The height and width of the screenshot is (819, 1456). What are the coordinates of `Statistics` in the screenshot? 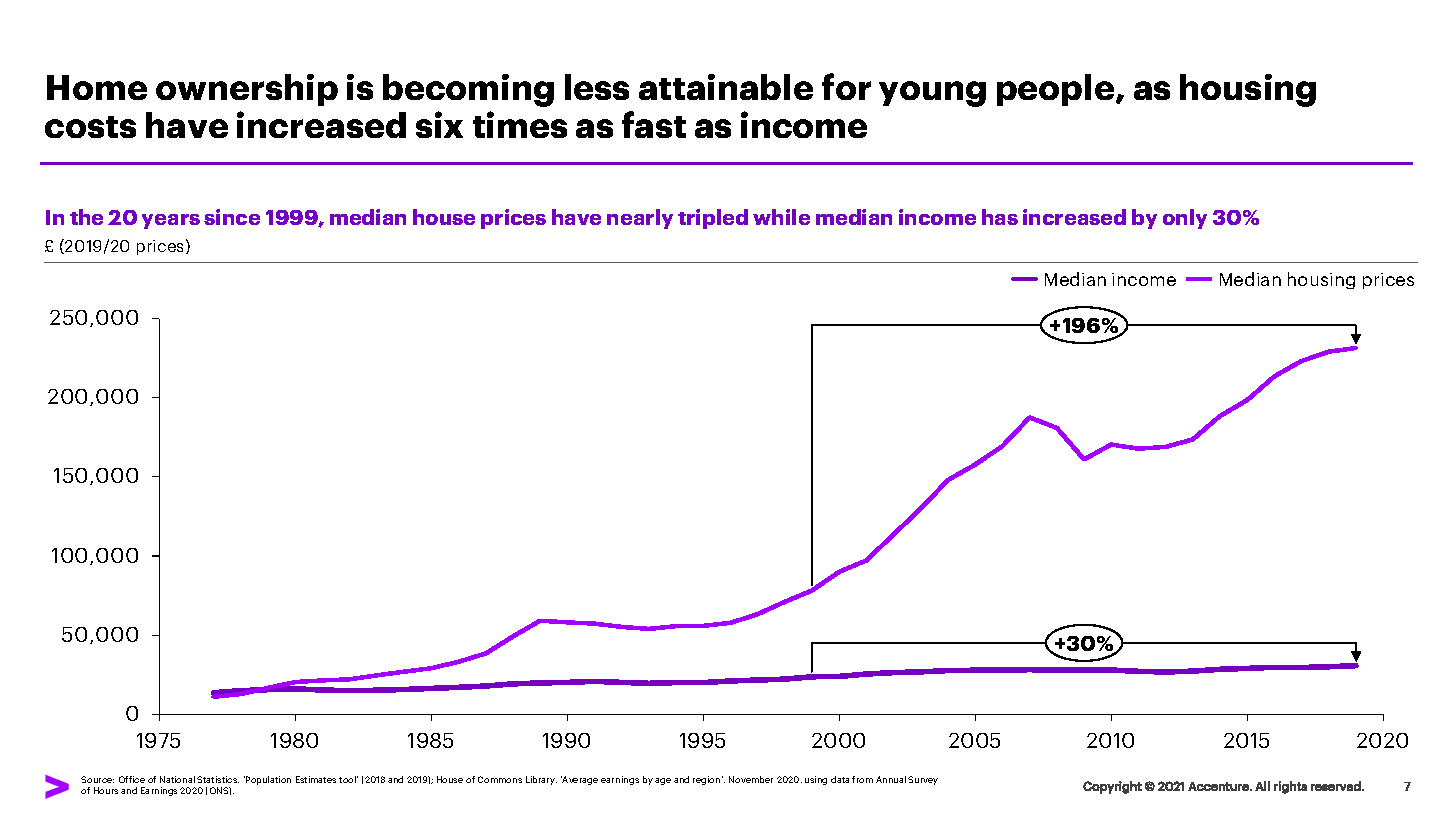 It's located at (218, 779).
